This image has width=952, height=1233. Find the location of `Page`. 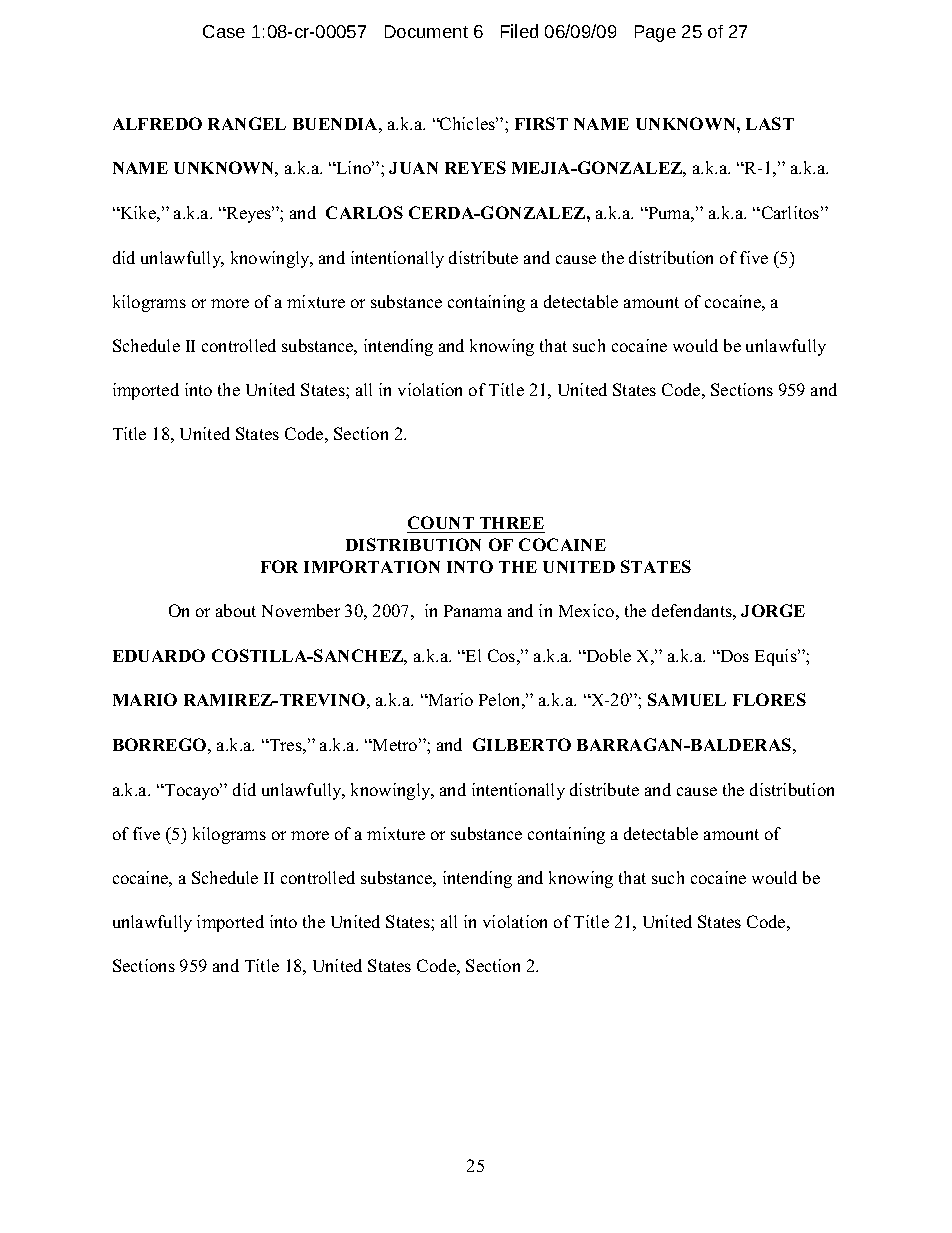

Page is located at coordinates (655, 33).
